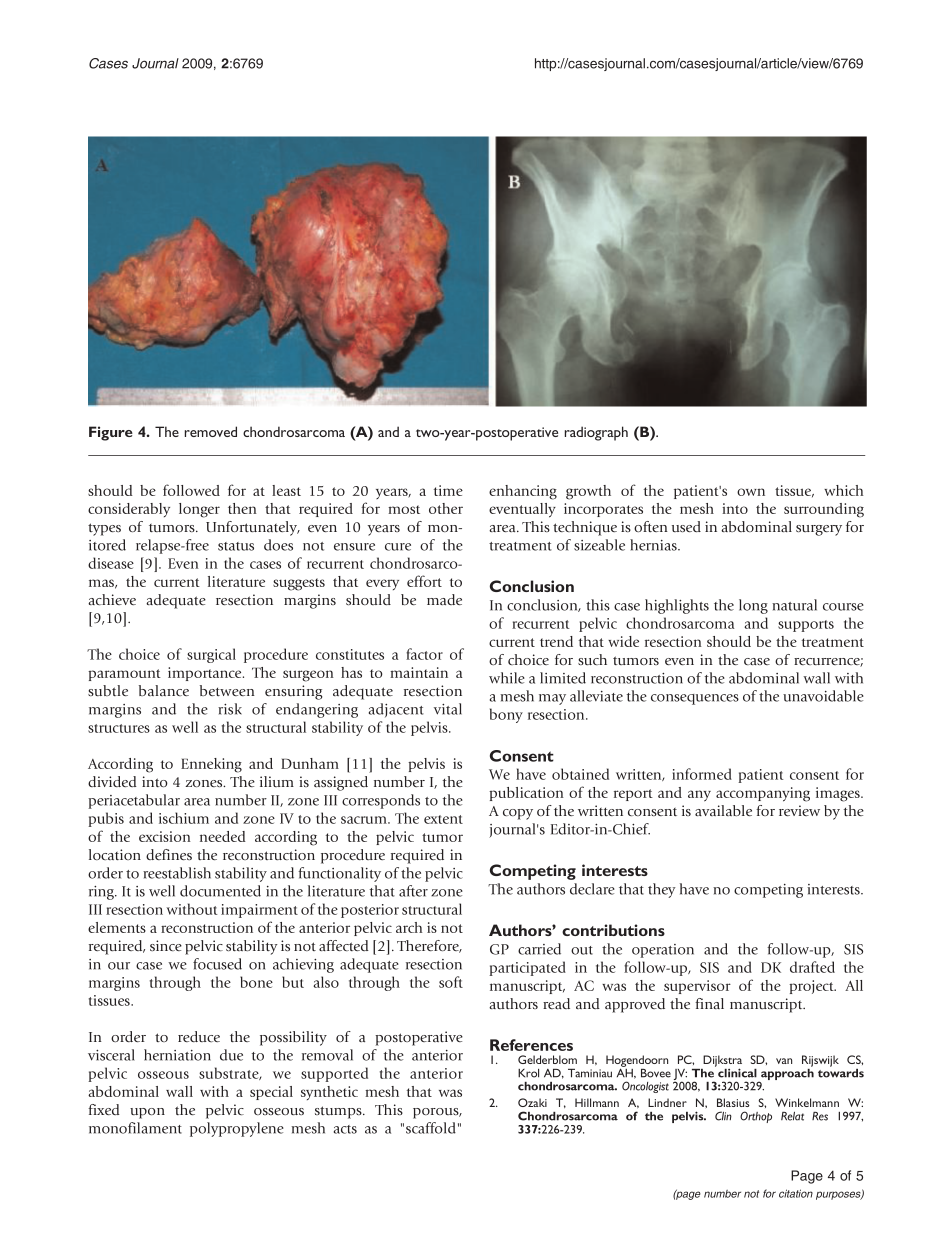 This screenshot has width=952, height=1235. I want to click on informed, so click(702, 774).
